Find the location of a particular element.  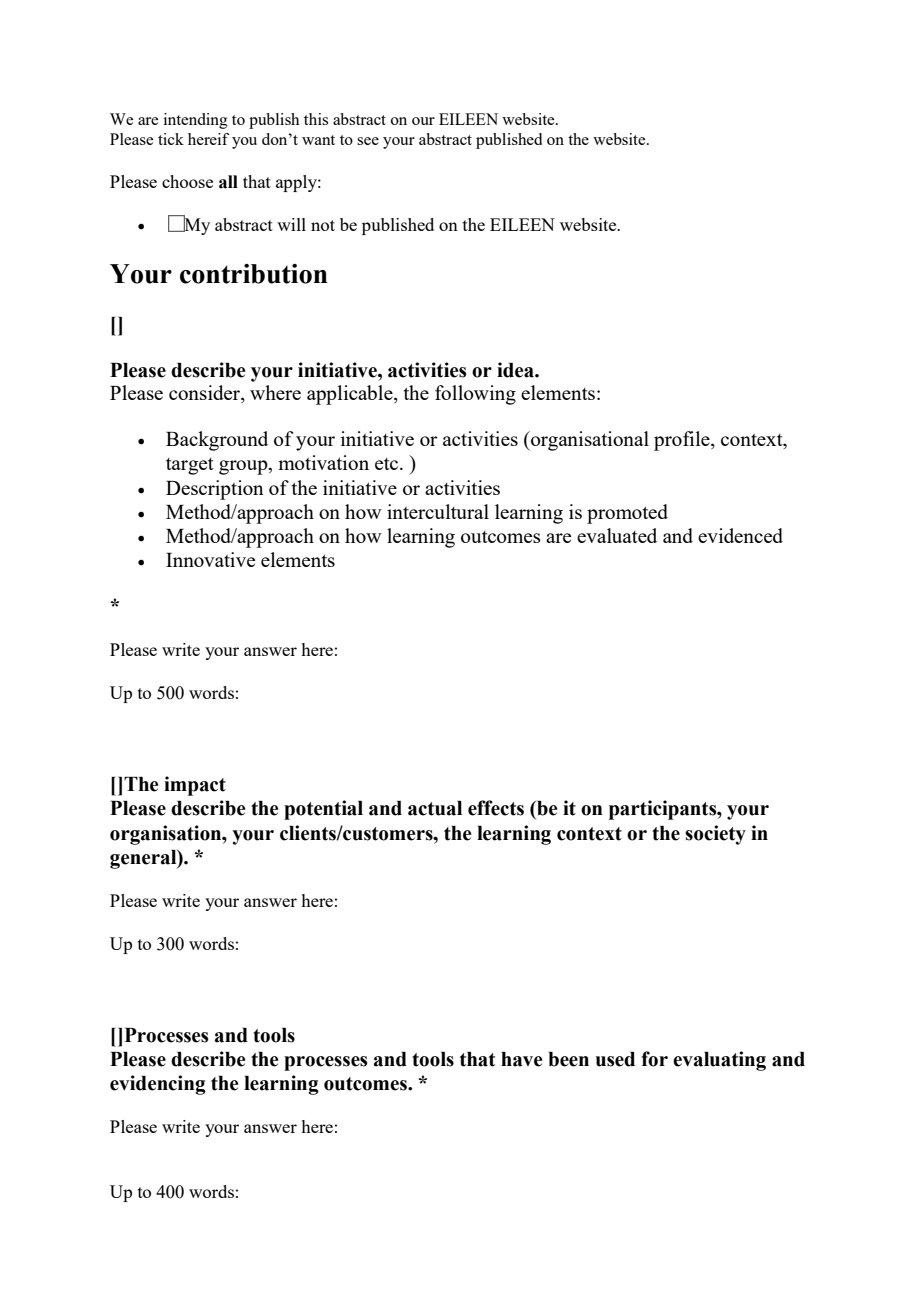

for is located at coordinates (654, 1059).
